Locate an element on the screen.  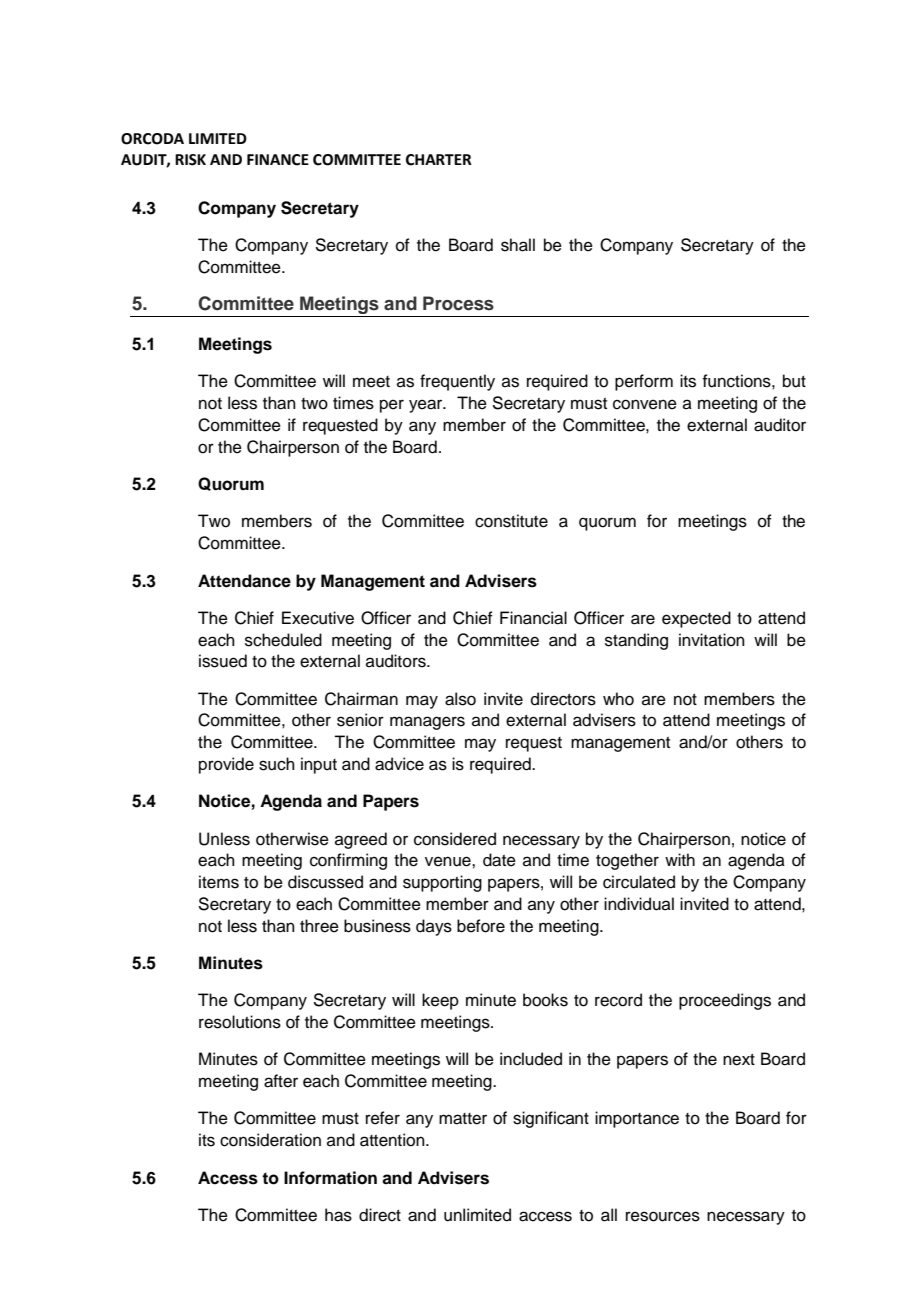
consideration is located at coordinates (270, 1140).
